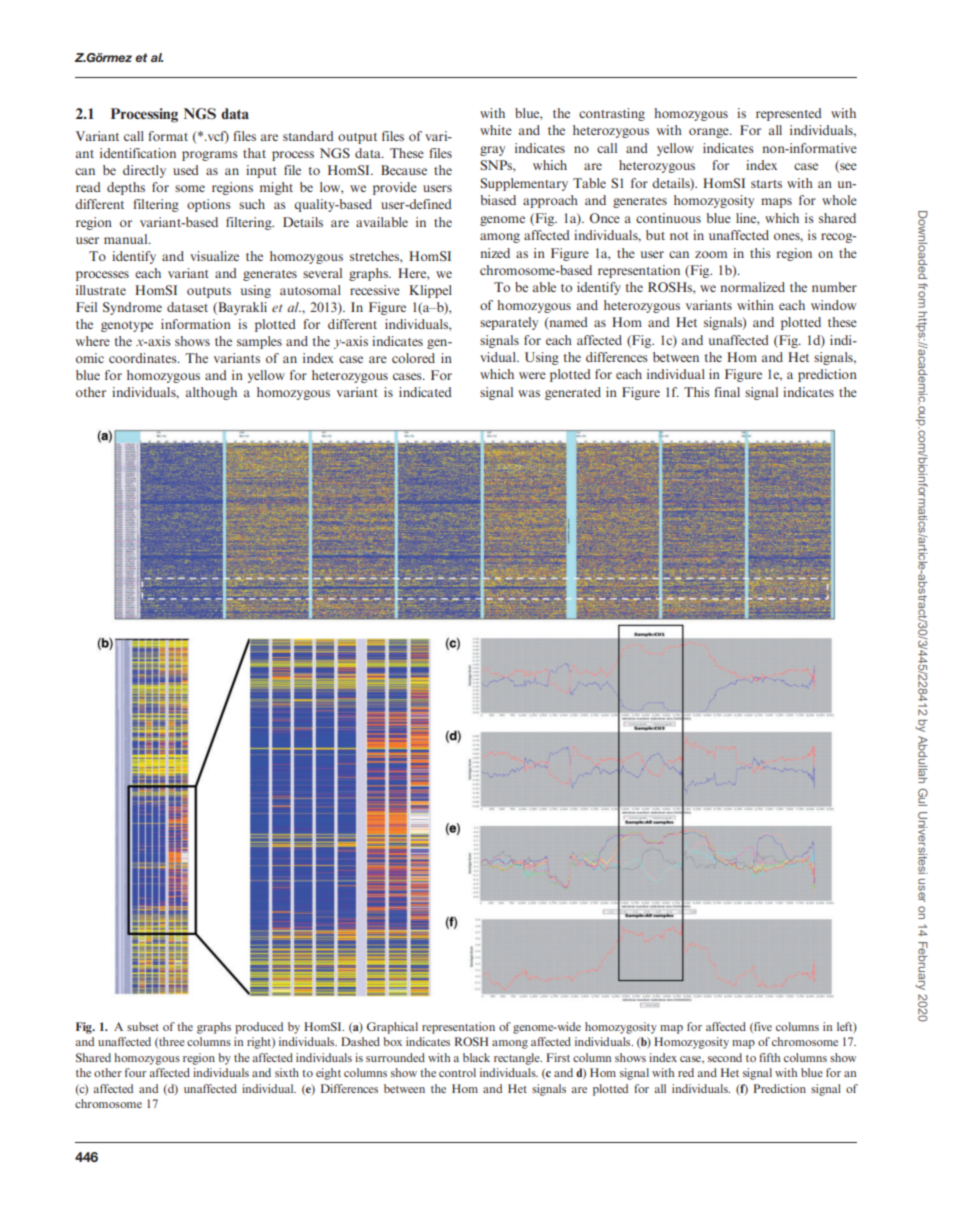 The width and height of the image is (953, 1232). What do you see at coordinates (573, 393) in the image?
I see `generated` at bounding box center [573, 393].
